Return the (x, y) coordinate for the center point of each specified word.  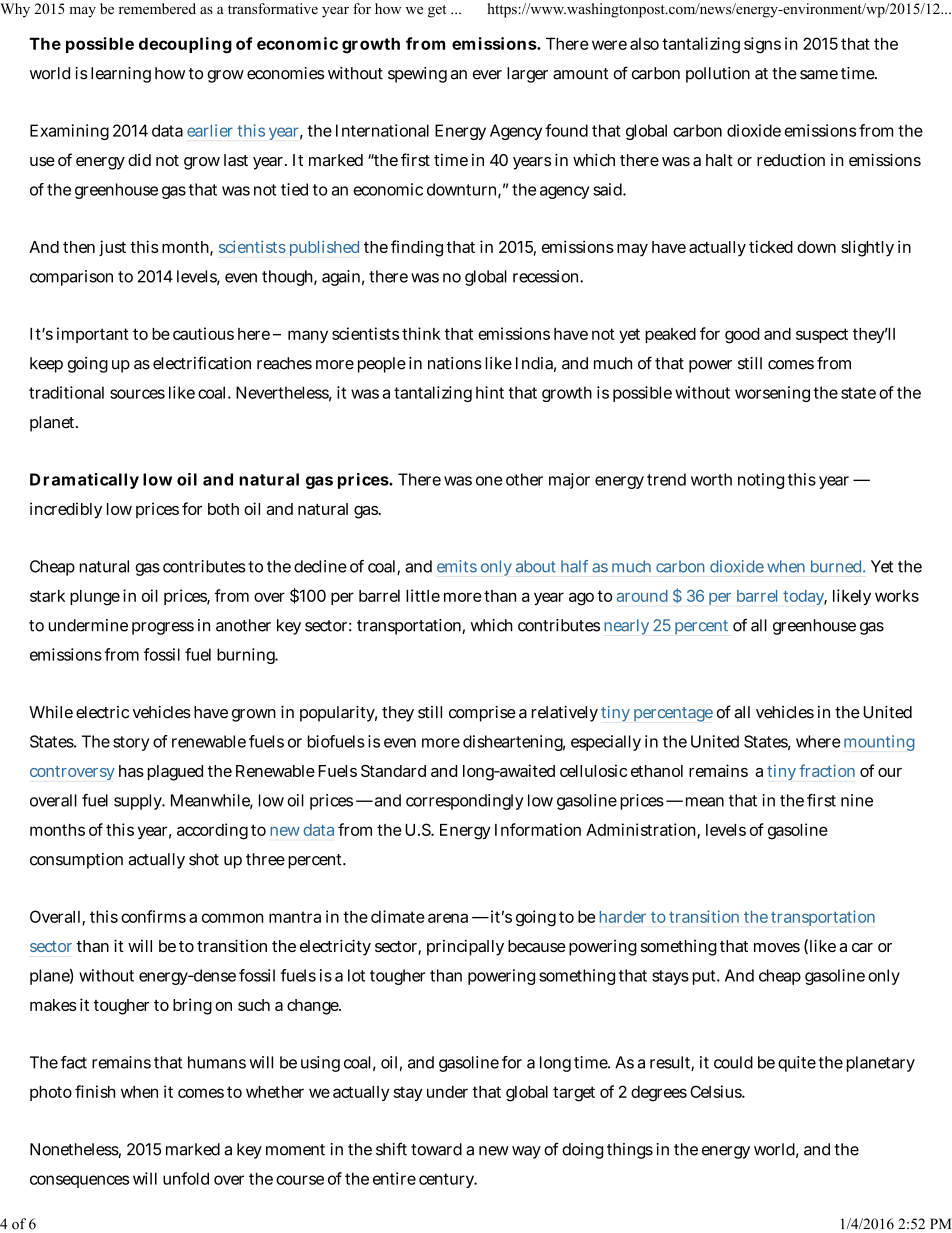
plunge (95, 598)
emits (457, 566)
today (804, 597)
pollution (718, 75)
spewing (417, 75)
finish (95, 1091)
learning (121, 75)
